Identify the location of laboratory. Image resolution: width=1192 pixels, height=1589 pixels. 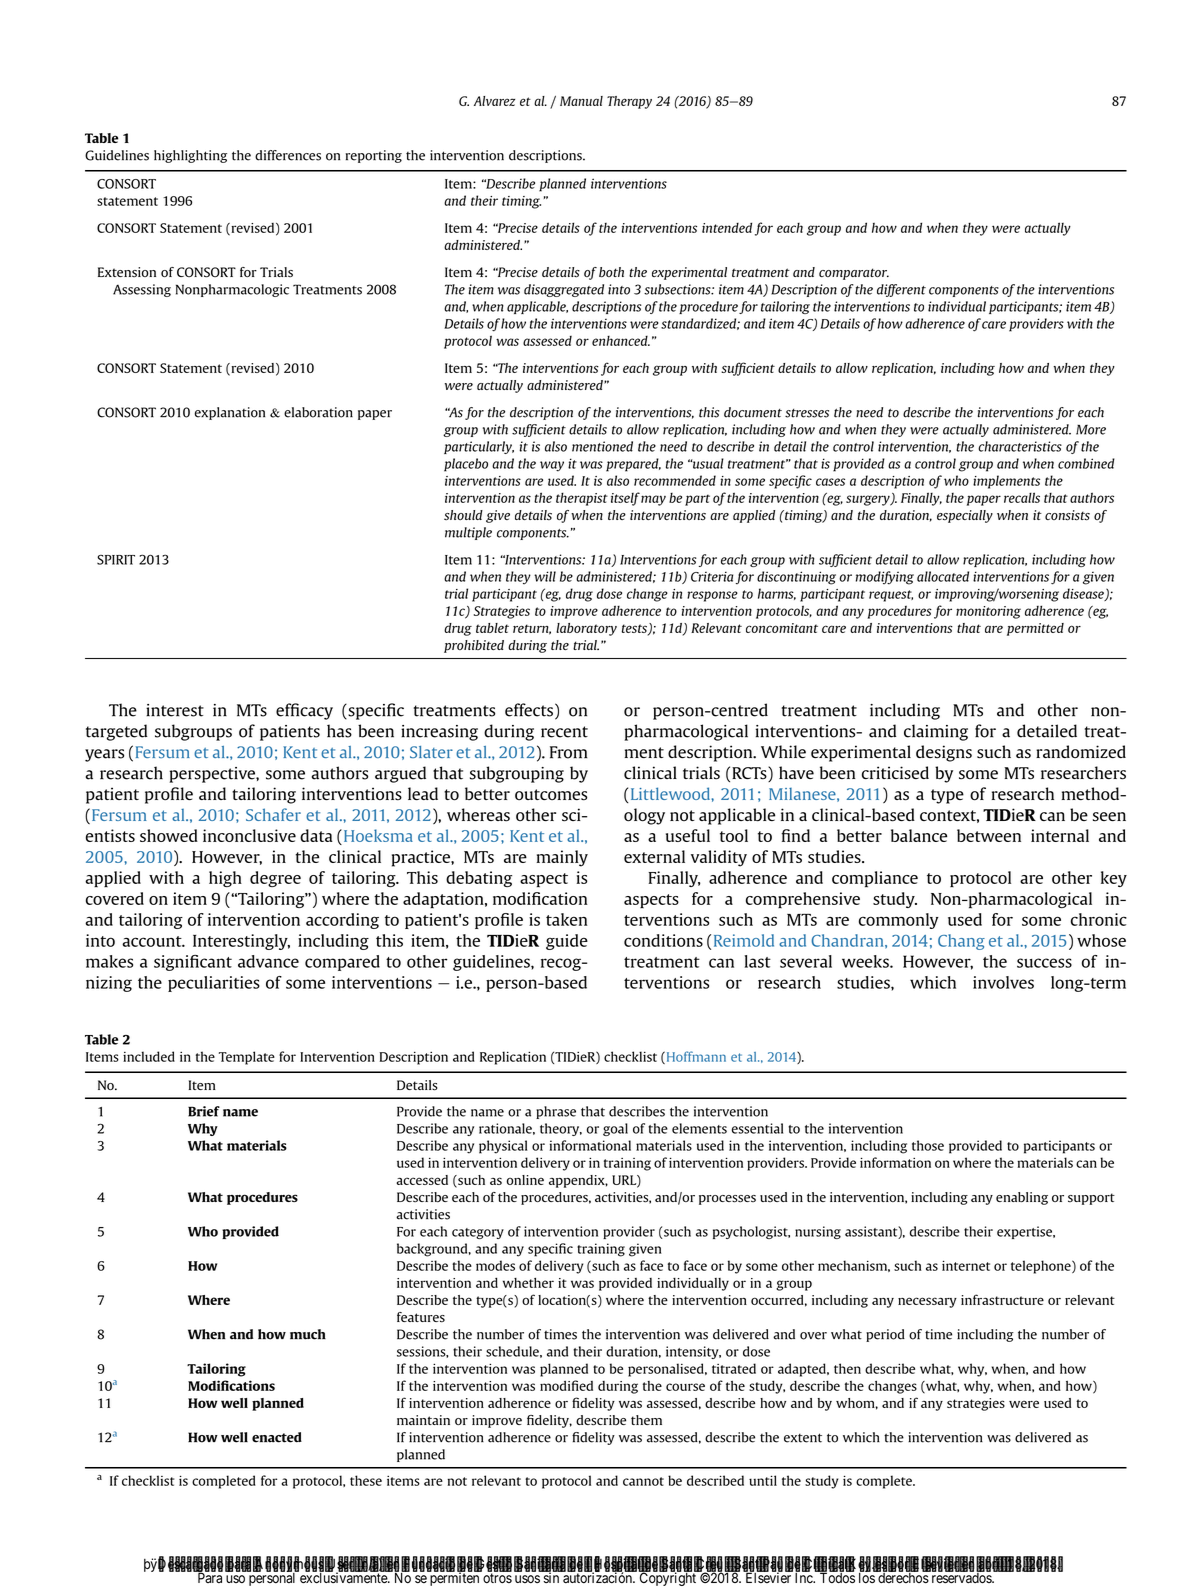
(586, 629).
